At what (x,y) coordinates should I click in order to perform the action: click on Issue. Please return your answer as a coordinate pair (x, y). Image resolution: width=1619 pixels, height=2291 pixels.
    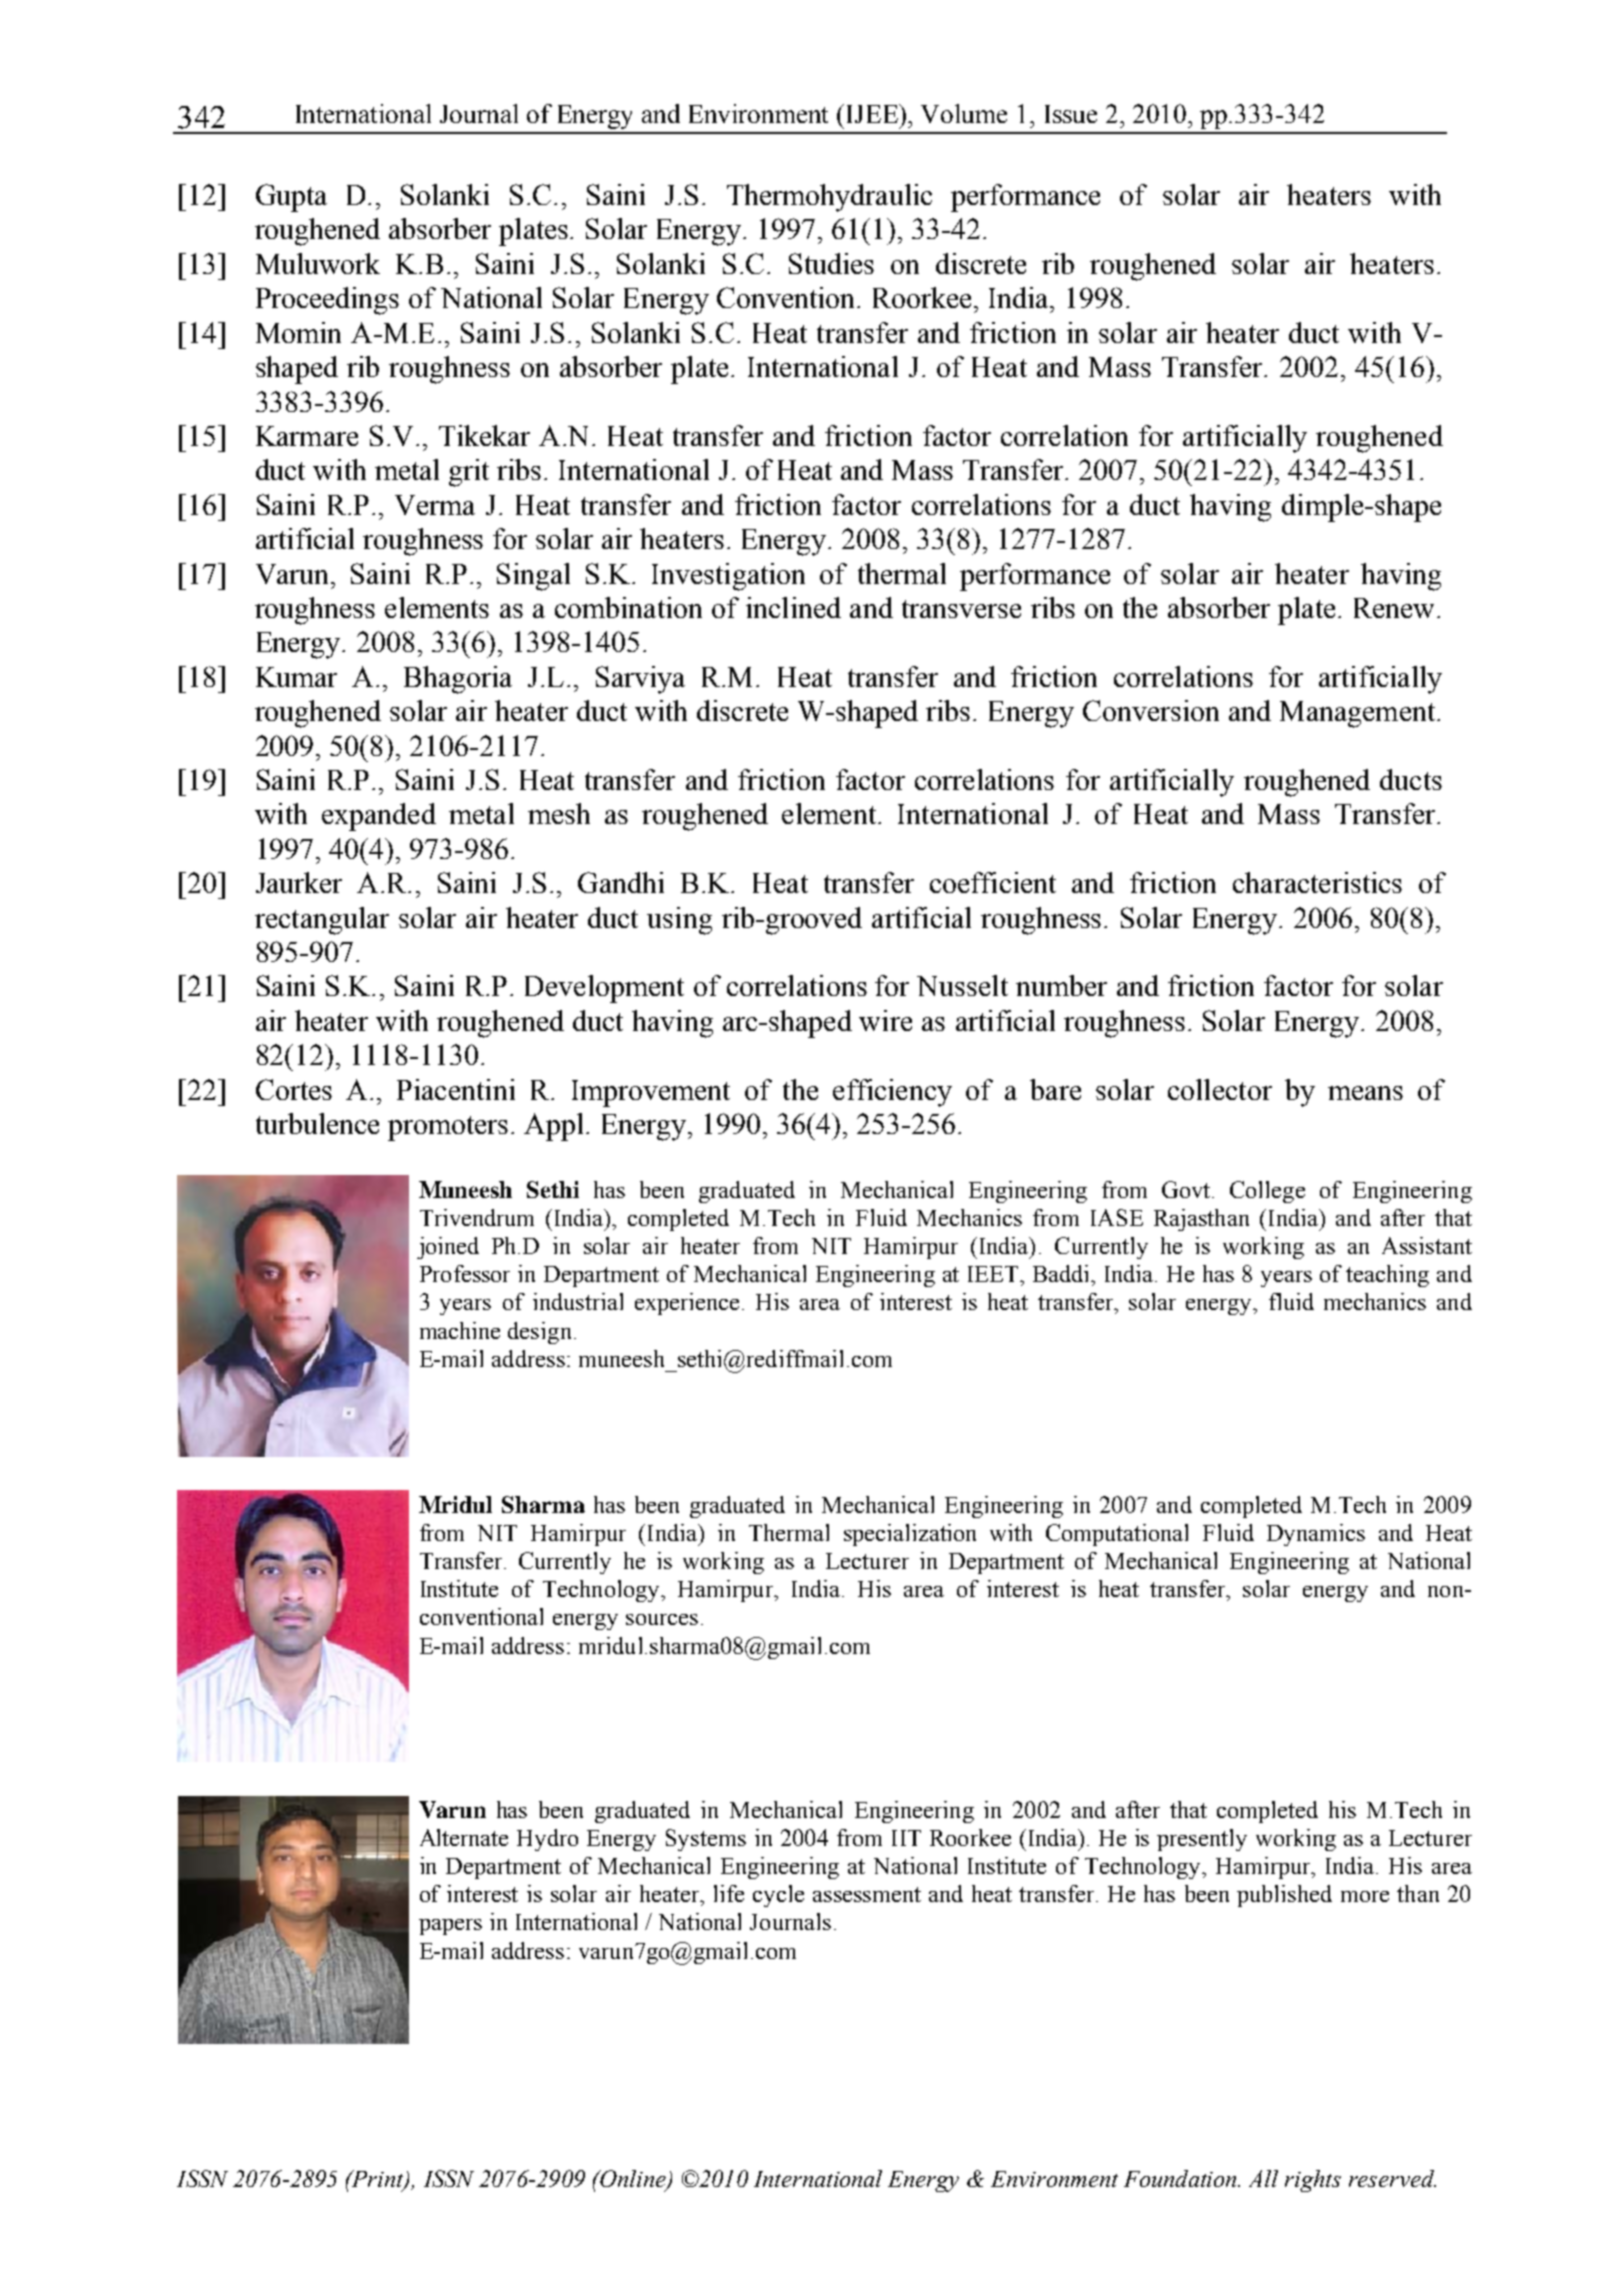
    Looking at the image, I should click on (1071, 114).
